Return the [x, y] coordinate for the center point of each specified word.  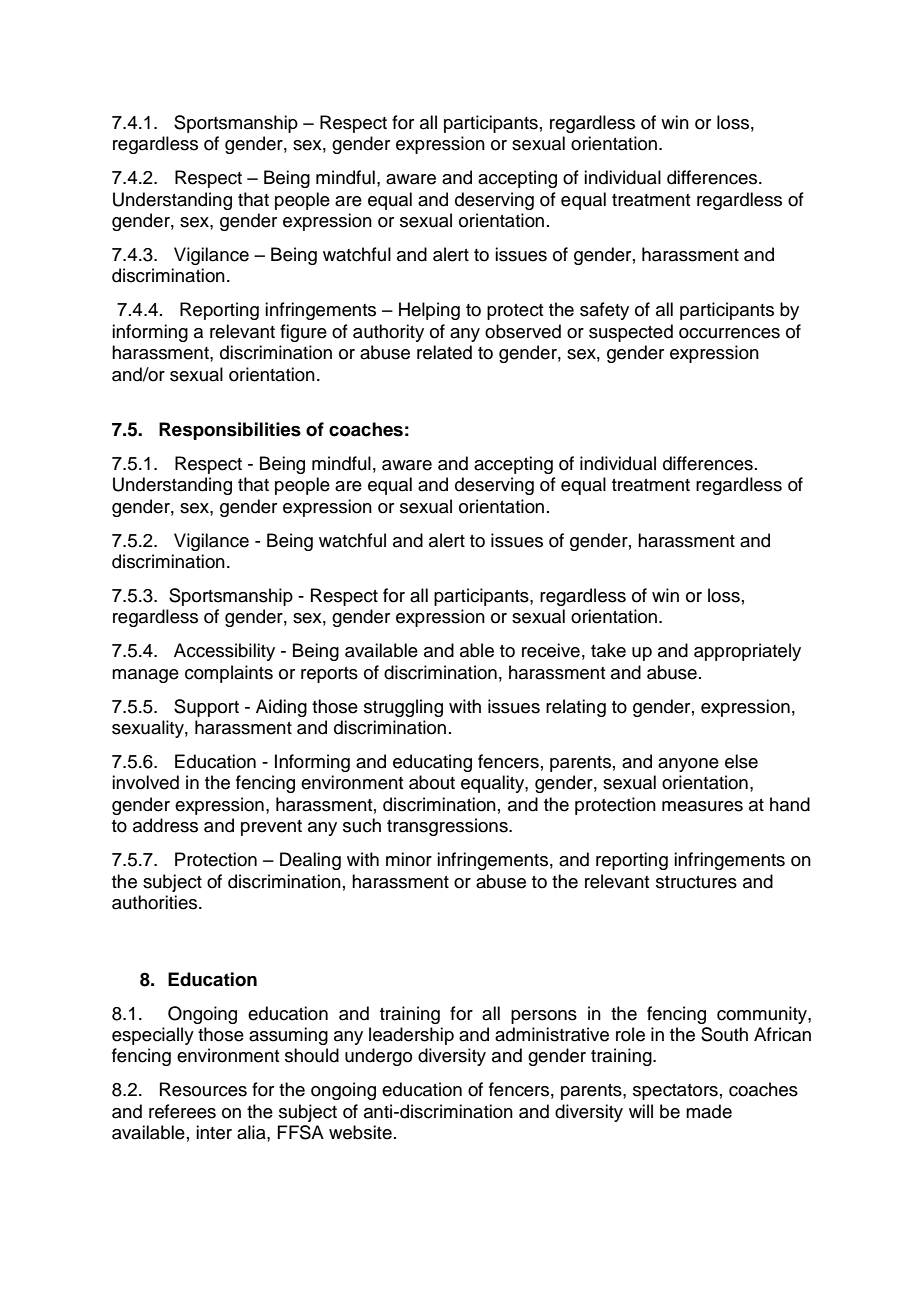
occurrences [729, 333]
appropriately [747, 652]
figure [303, 333]
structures [696, 882]
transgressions [448, 827]
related [444, 352]
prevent [271, 828]
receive [551, 650]
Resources [203, 1089]
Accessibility [224, 652]
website [360, 1132]
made [709, 1111]
